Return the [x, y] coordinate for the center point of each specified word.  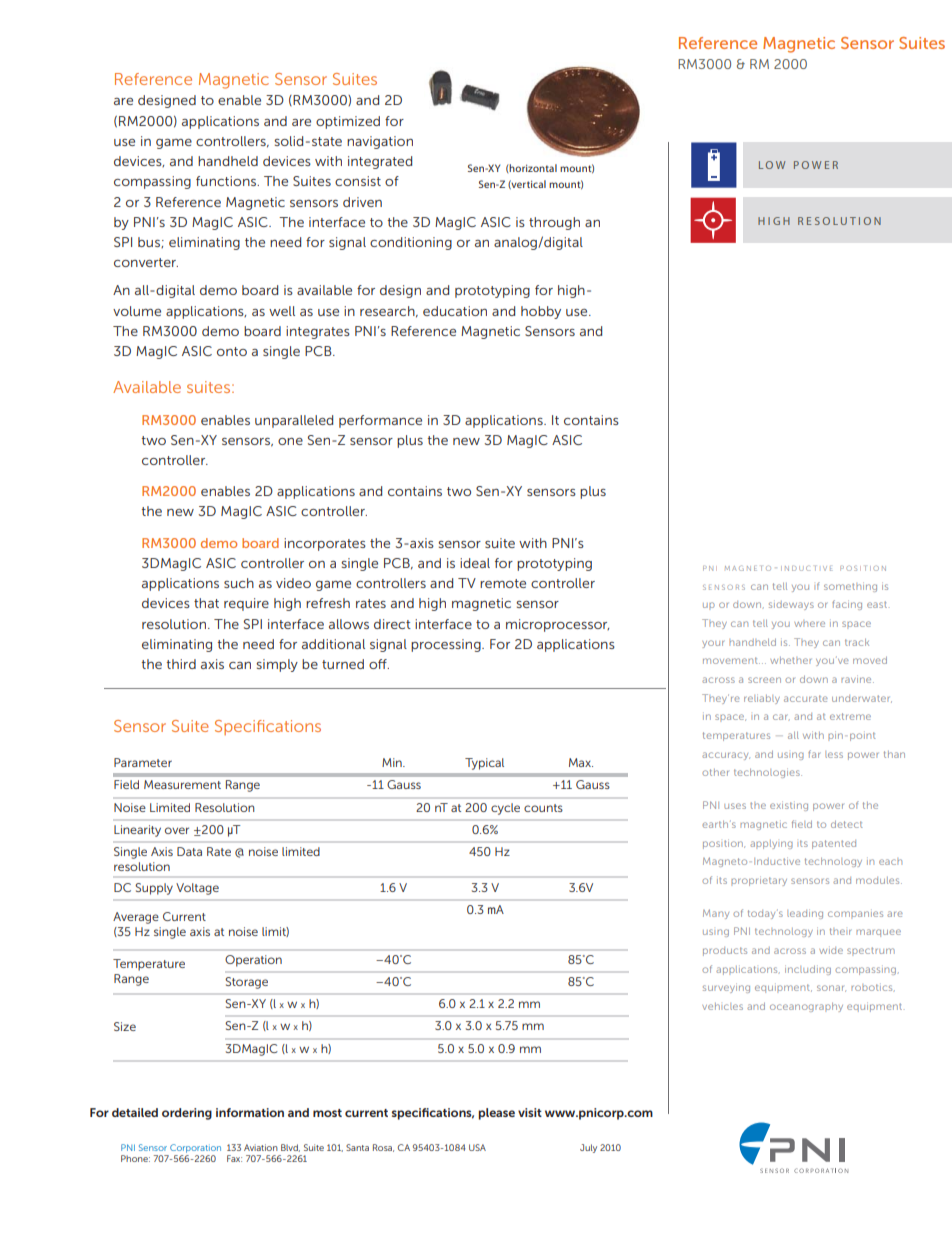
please [496, 1114]
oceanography [806, 1007]
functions [227, 181]
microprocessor [557, 625]
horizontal [532, 168]
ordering [187, 1114]
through [554, 223]
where [809, 623]
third [181, 664]
